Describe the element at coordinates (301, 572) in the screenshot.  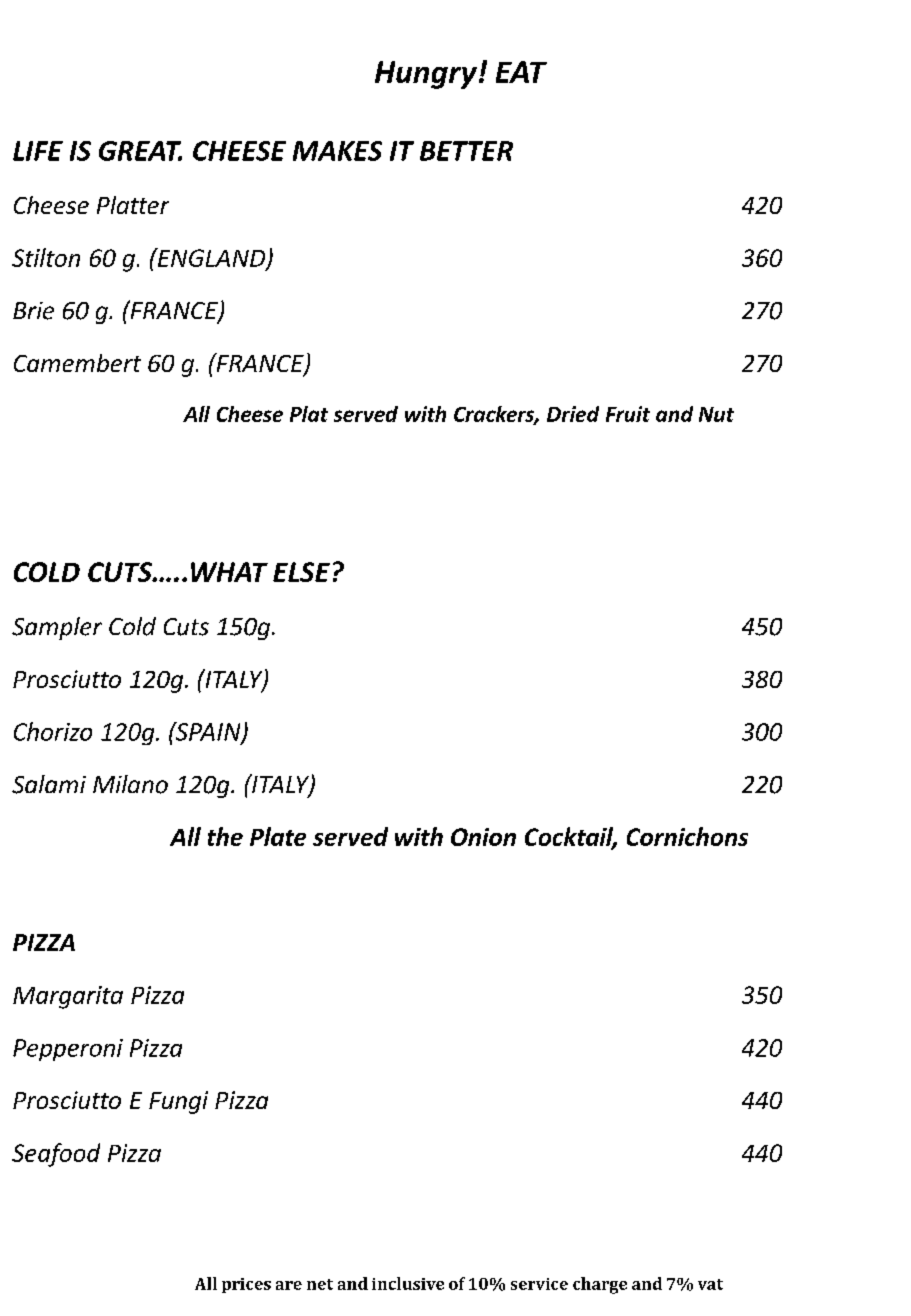
I see `ELSE` at that location.
